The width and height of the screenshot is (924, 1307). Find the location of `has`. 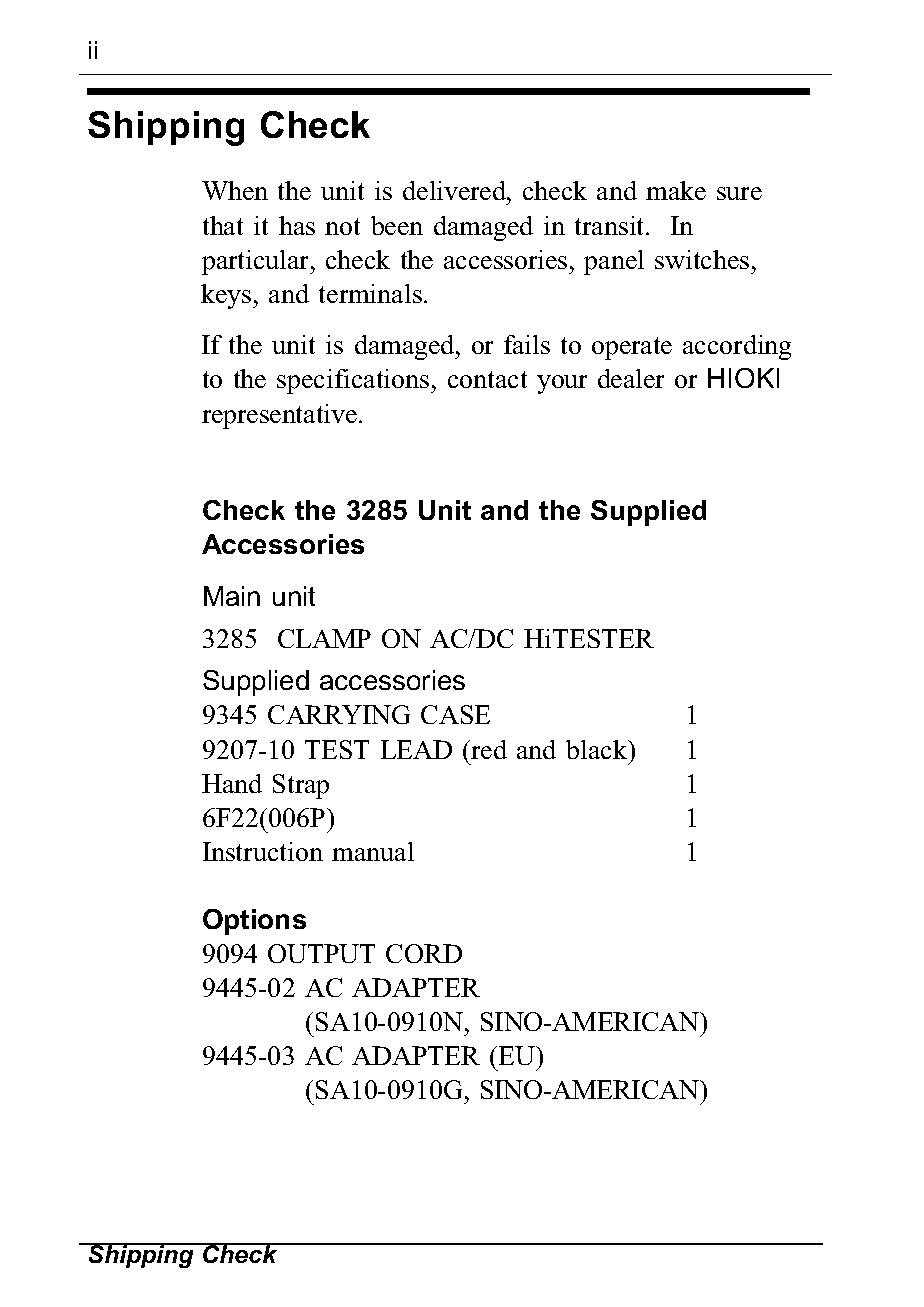

has is located at coordinates (297, 225).
